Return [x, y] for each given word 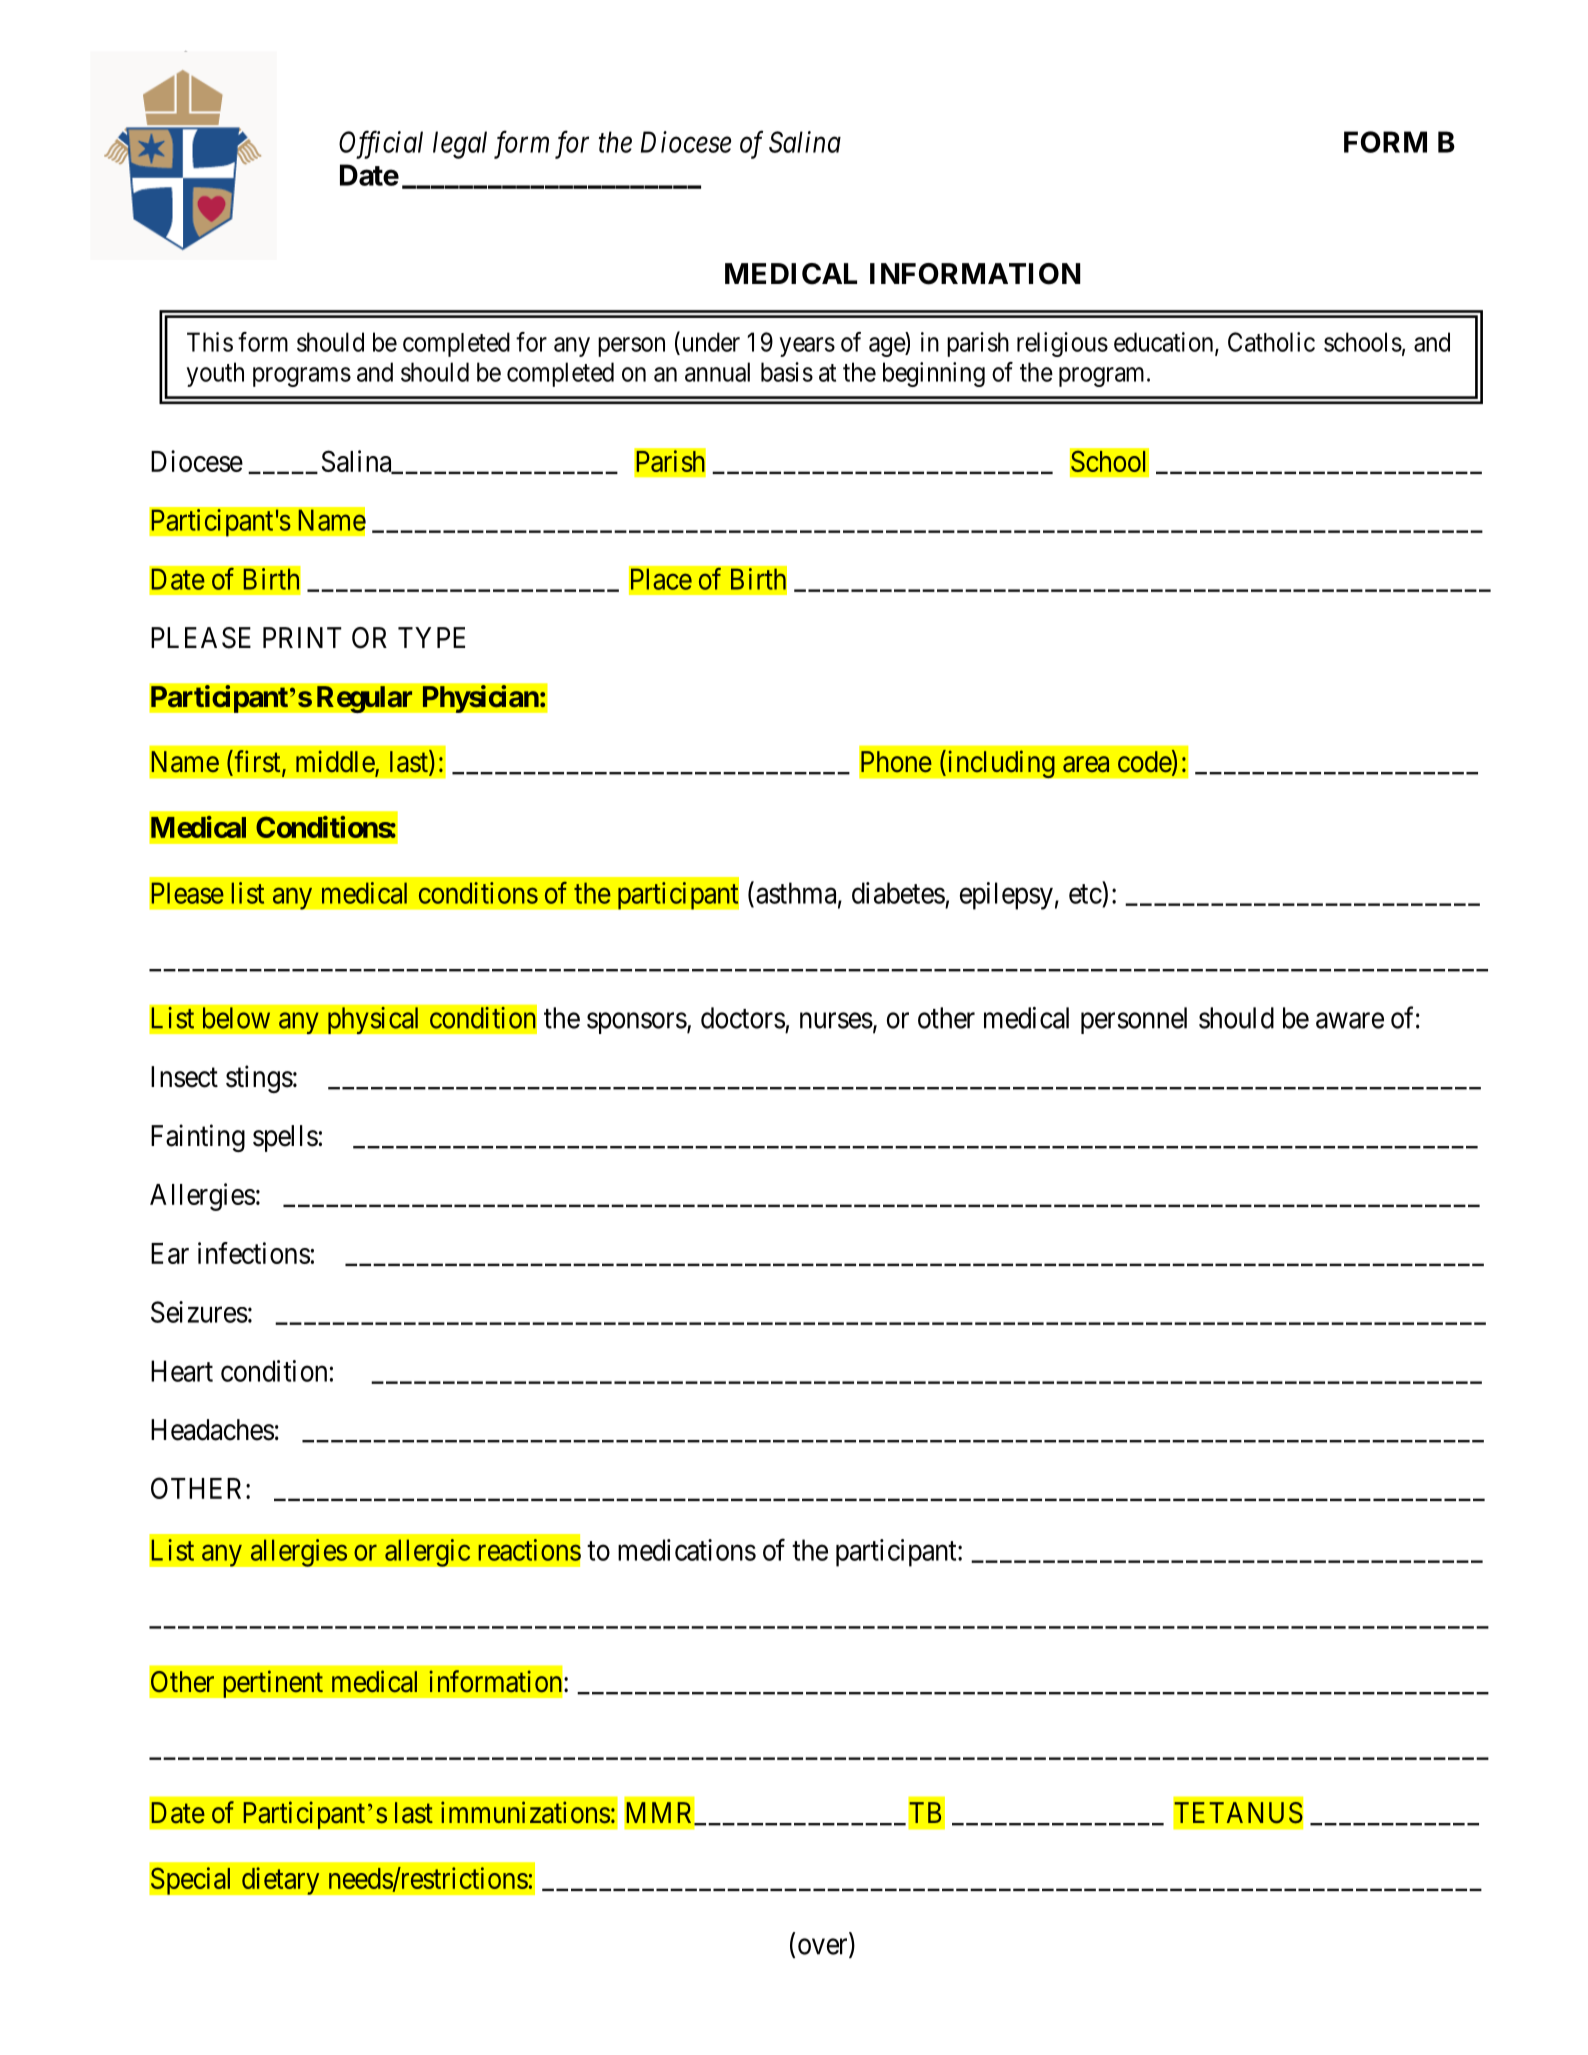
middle [336, 762]
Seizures [199, 1312]
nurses [836, 1021]
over [824, 1948]
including [1000, 764]
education [1165, 343]
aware [1350, 1021]
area [1086, 764]
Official [381, 145]
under [709, 342]
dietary [281, 1881]
